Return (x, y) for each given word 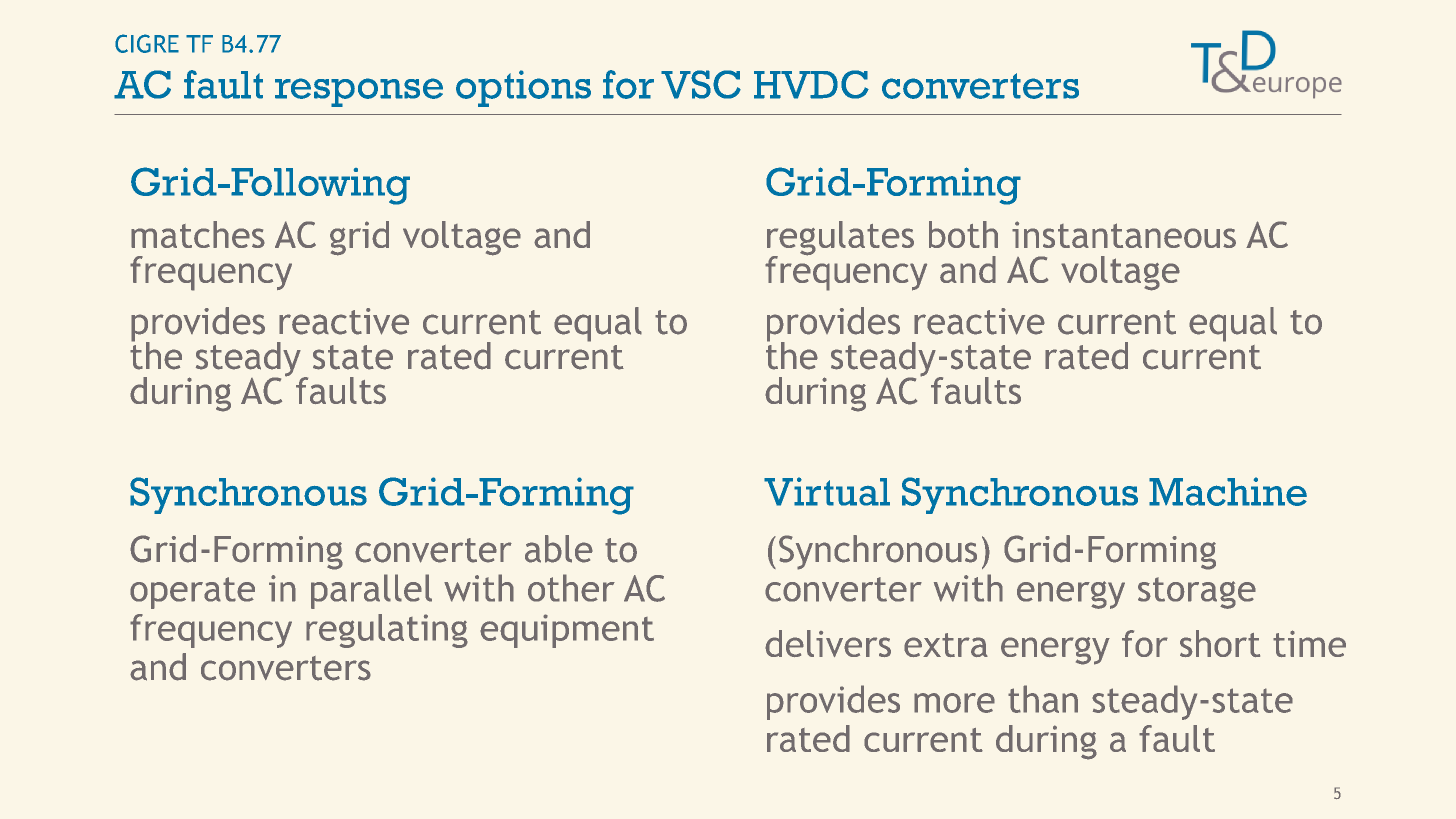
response (359, 92)
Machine (1228, 491)
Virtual (827, 491)
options (523, 88)
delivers (828, 643)
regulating (387, 631)
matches (198, 234)
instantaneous (1124, 234)
